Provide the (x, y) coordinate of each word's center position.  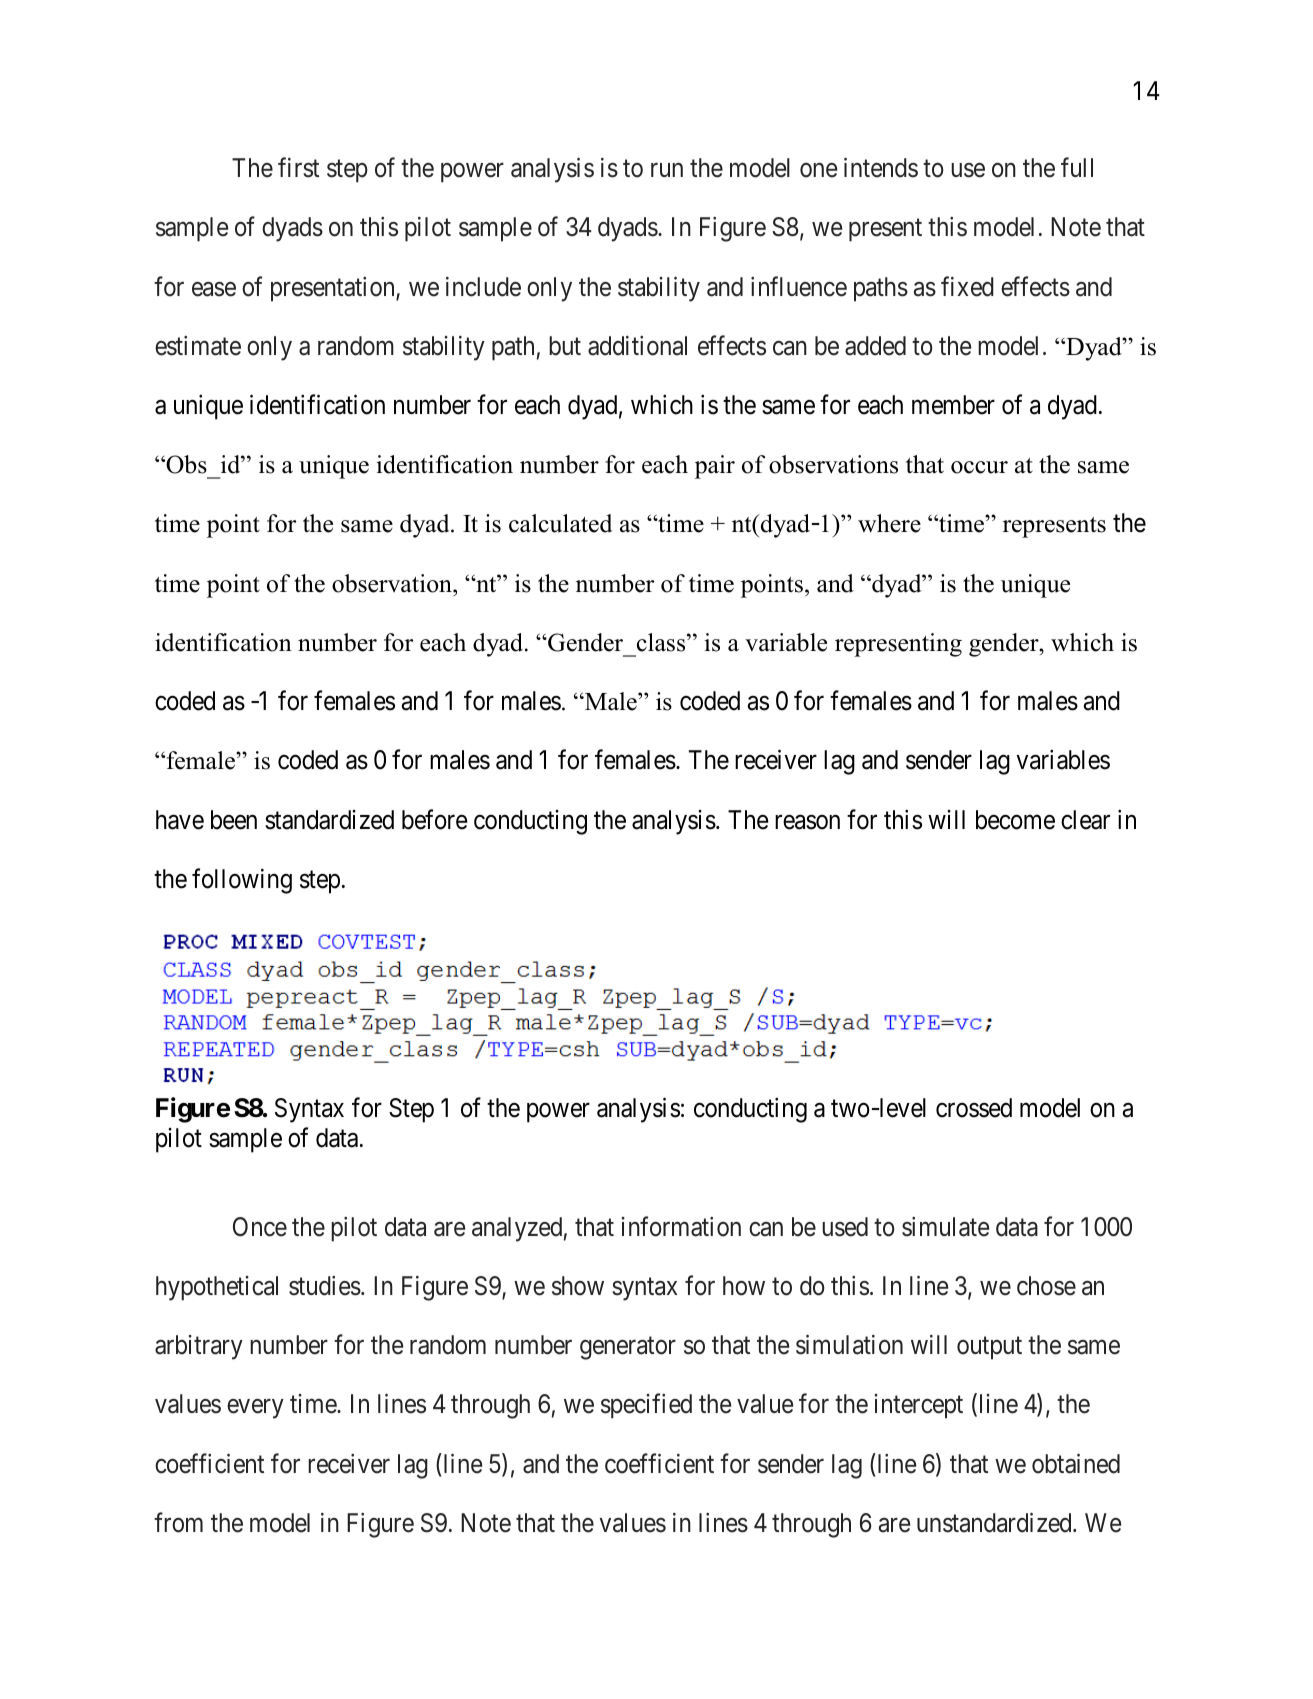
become (1015, 820)
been (234, 820)
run (667, 170)
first (298, 168)
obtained (1076, 1463)
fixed (967, 286)
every (255, 1409)
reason (807, 822)
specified (646, 1406)
